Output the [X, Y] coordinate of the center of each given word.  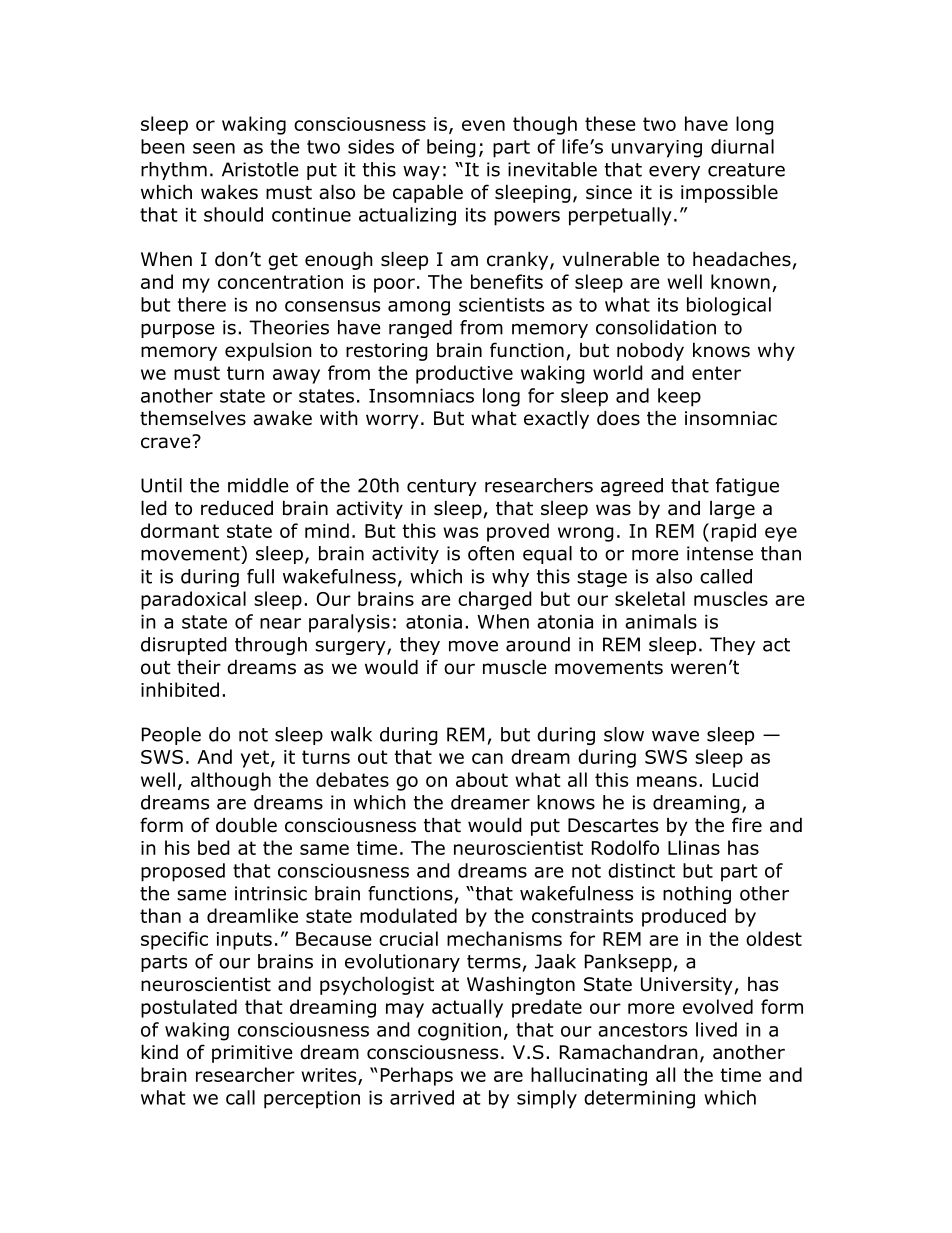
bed [214, 847]
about [482, 779]
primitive [252, 1054]
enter [716, 373]
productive [464, 374]
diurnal [742, 146]
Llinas [694, 847]
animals [661, 621]
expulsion [268, 351]
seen [214, 148]
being [451, 148]
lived [716, 1029]
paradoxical [193, 600]
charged [495, 600]
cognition [459, 1032]
